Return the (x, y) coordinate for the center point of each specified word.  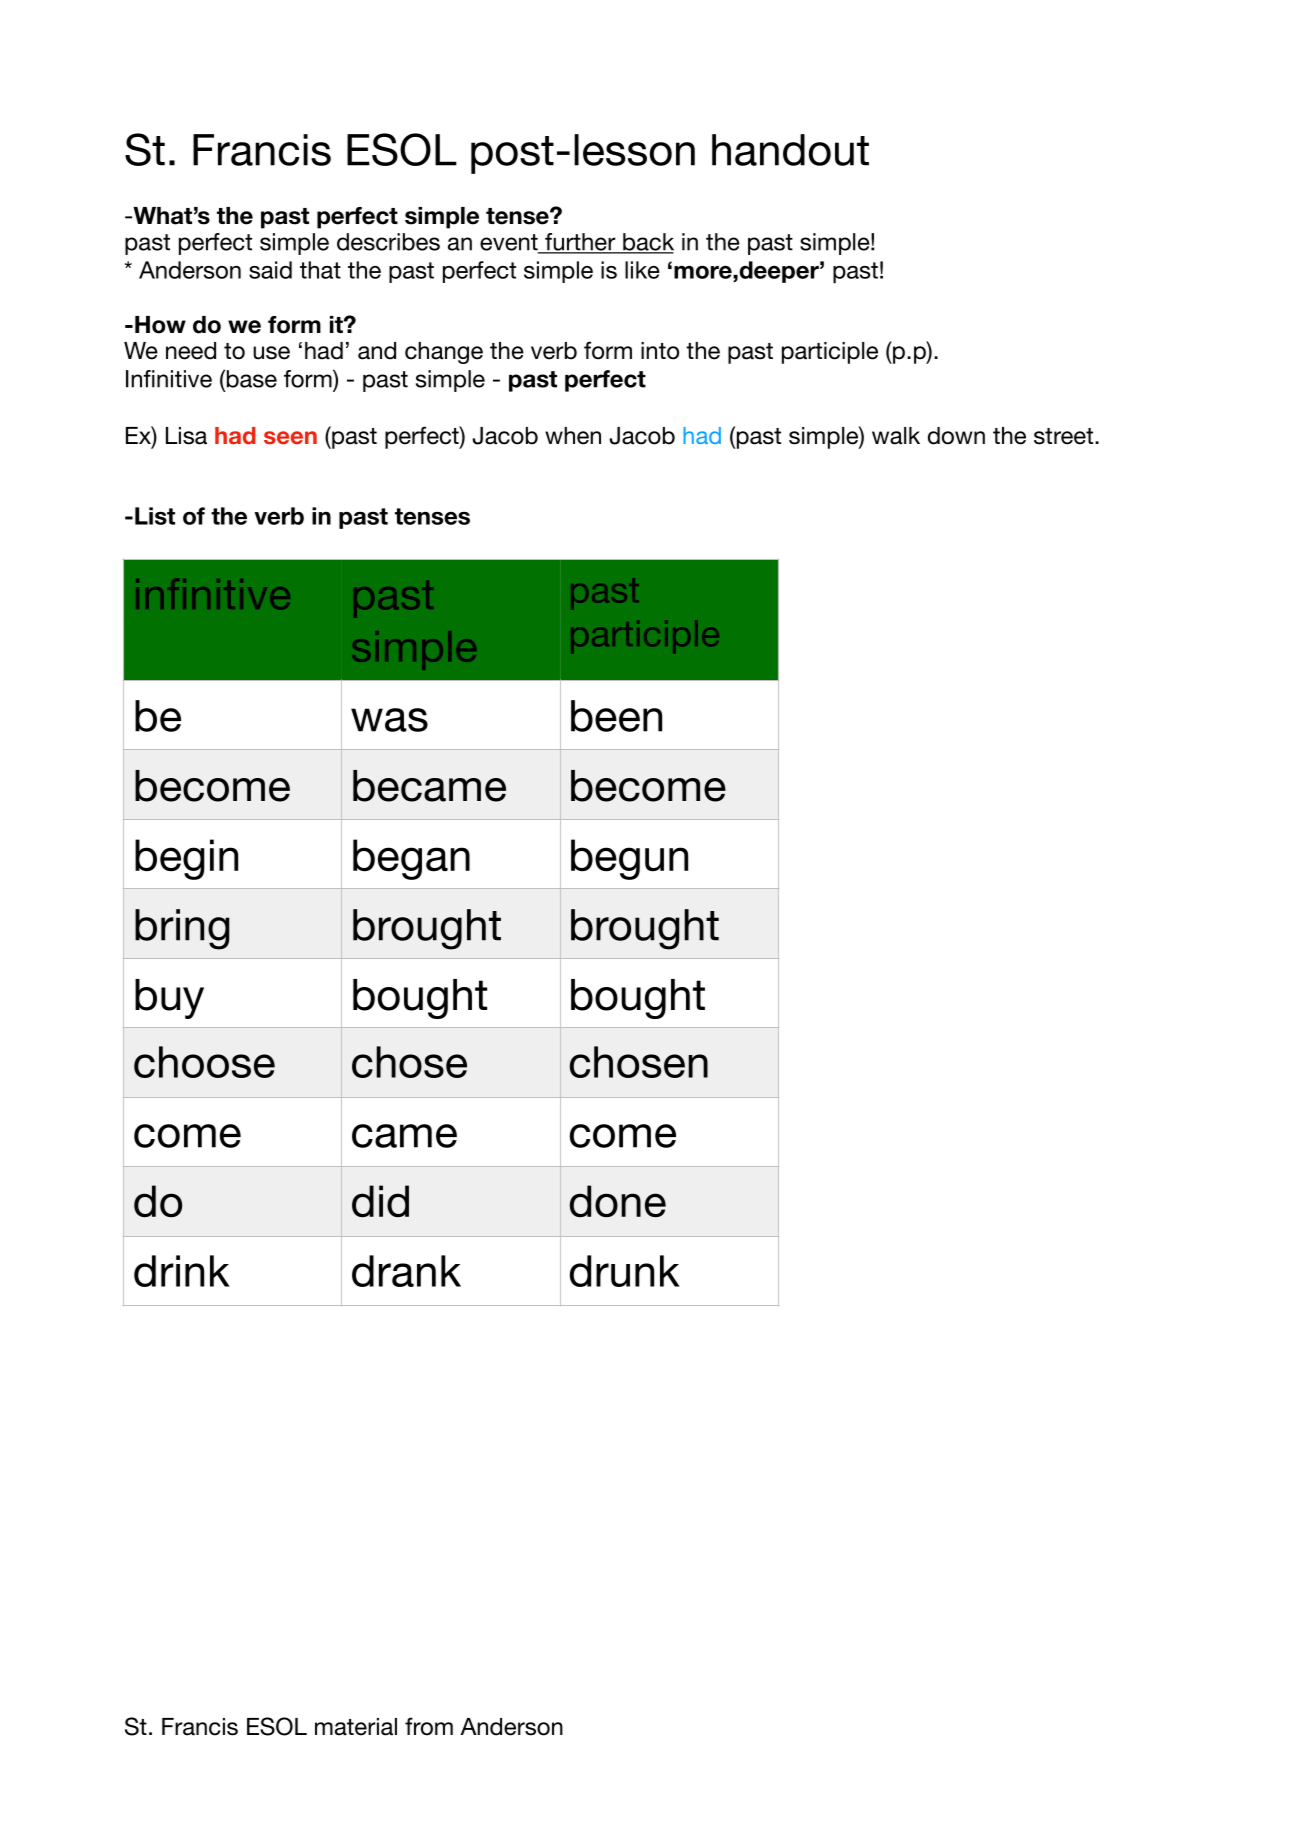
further (580, 243)
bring (182, 929)
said (270, 270)
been (616, 716)
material (356, 1727)
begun (629, 859)
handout (790, 150)
